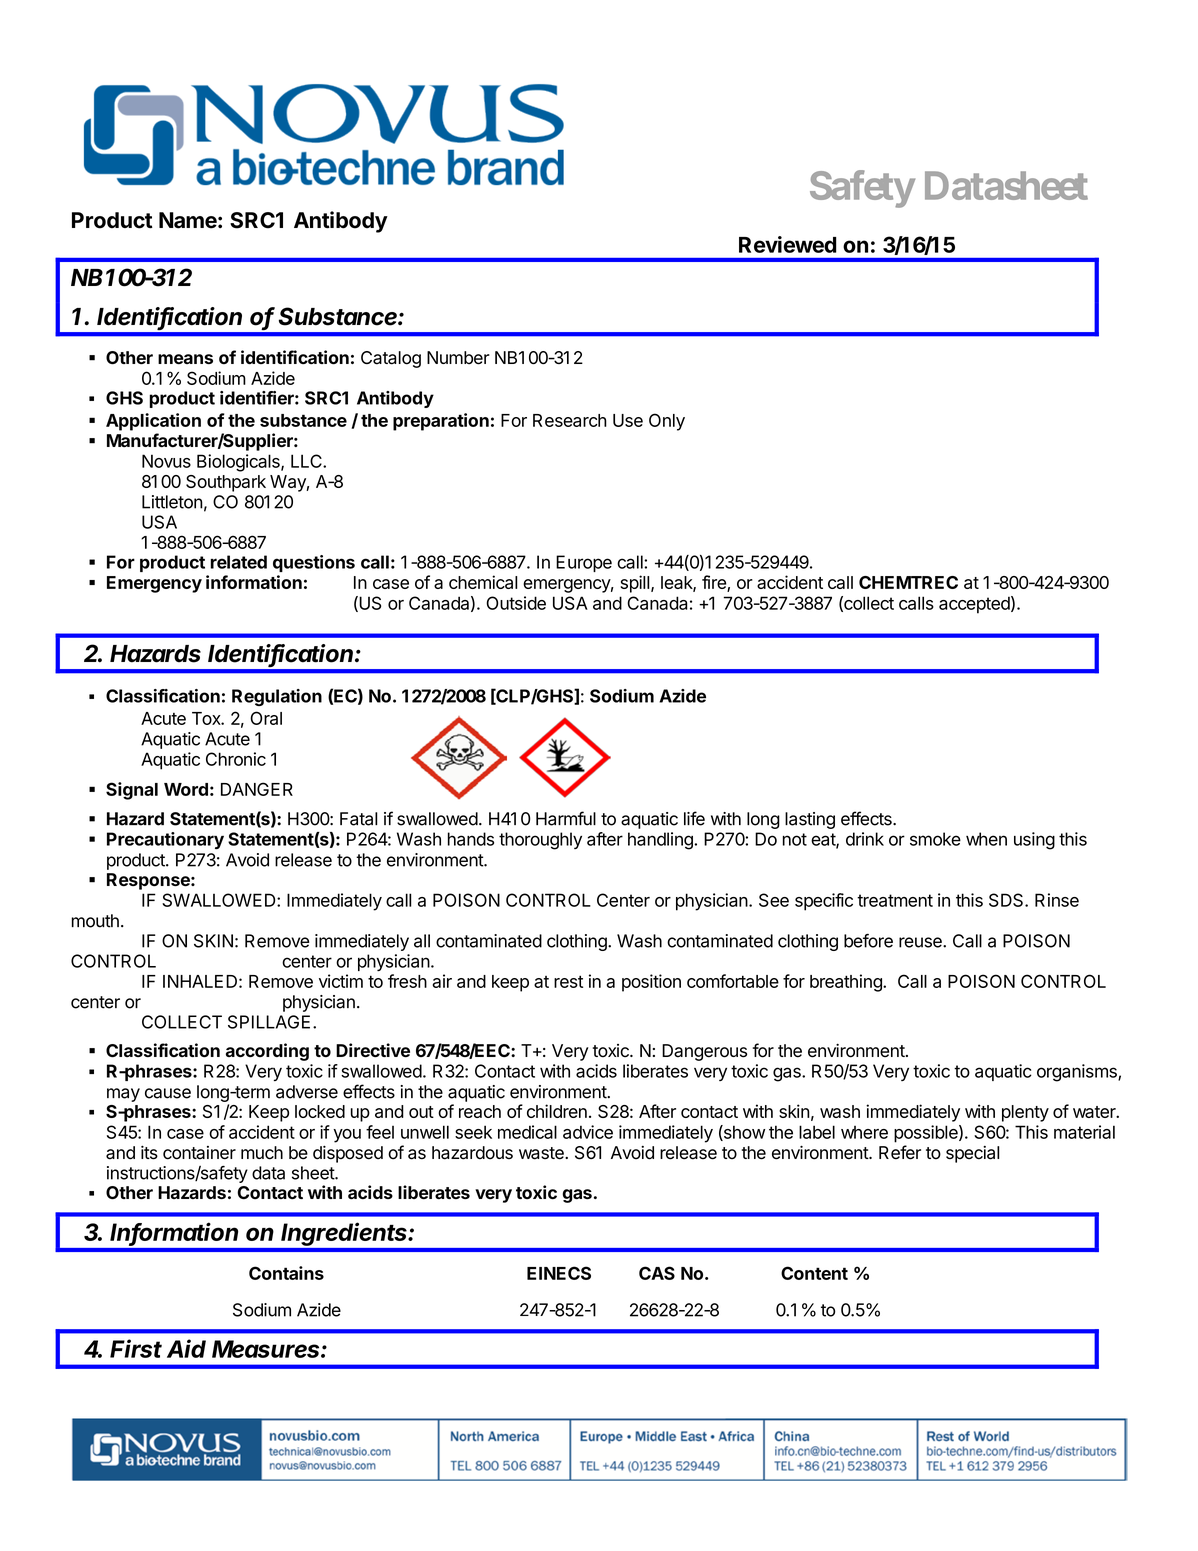 The height and width of the image is (1551, 1198). I want to click on related, so click(238, 562).
